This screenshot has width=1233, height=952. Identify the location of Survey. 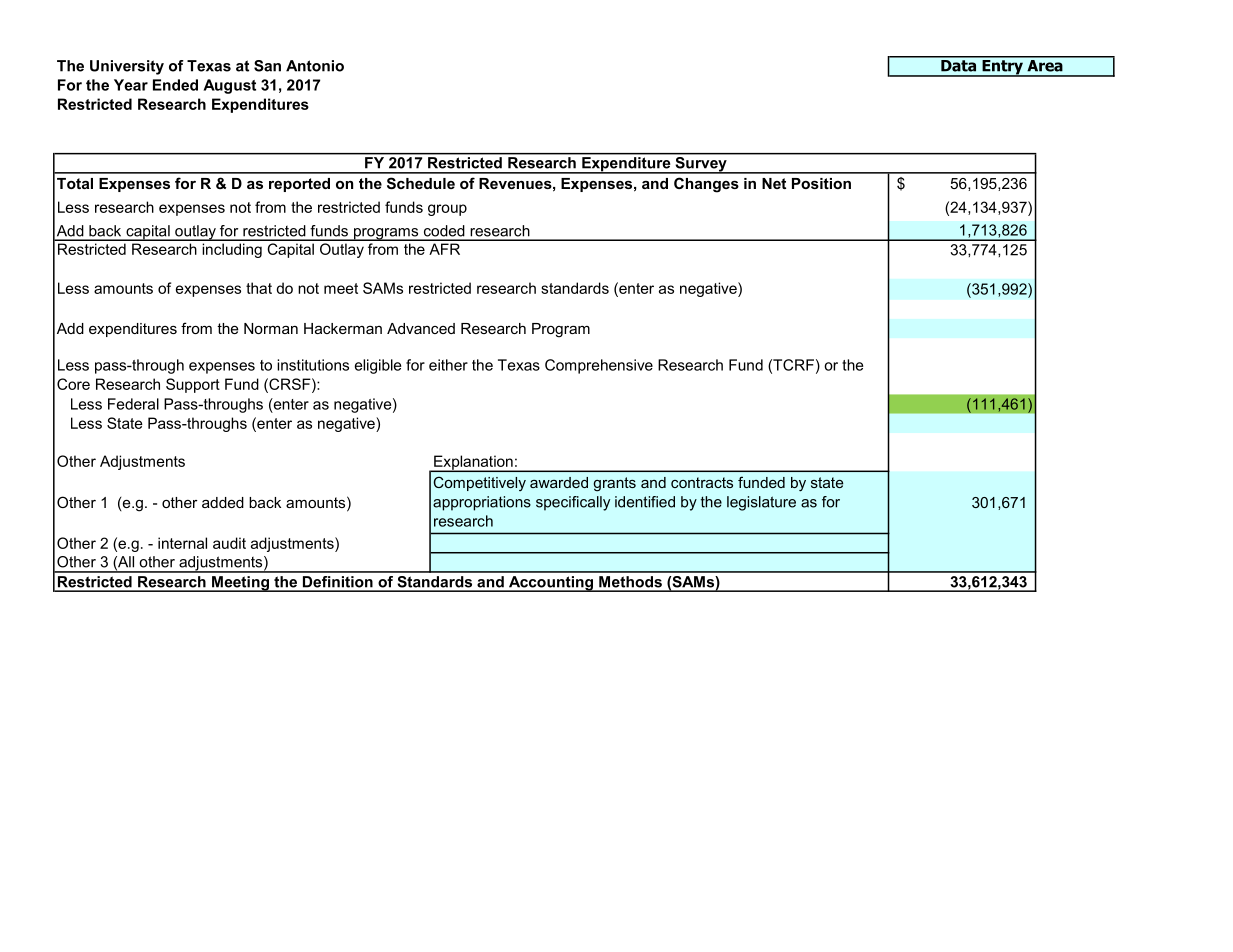
(701, 164).
